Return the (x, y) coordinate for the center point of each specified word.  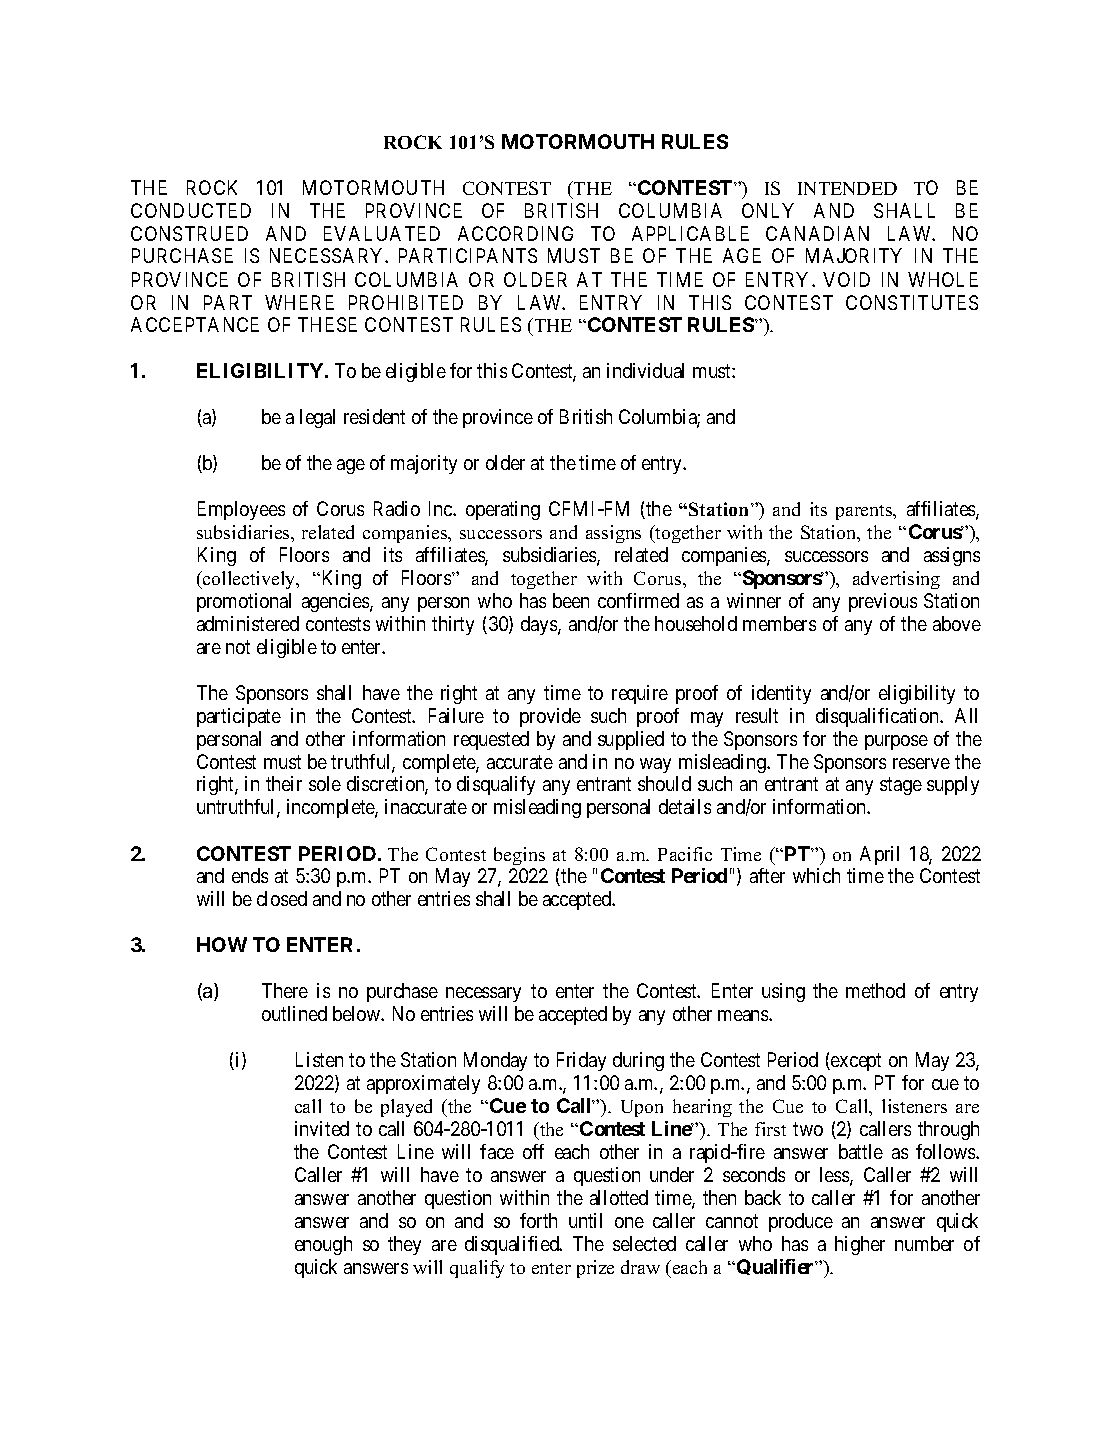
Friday (581, 1061)
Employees (241, 510)
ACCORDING (515, 233)
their (284, 783)
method (875, 990)
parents (865, 512)
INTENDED (847, 188)
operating (503, 510)
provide (550, 717)
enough (323, 1245)
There (285, 990)
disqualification (879, 717)
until (585, 1220)
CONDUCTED (191, 210)
